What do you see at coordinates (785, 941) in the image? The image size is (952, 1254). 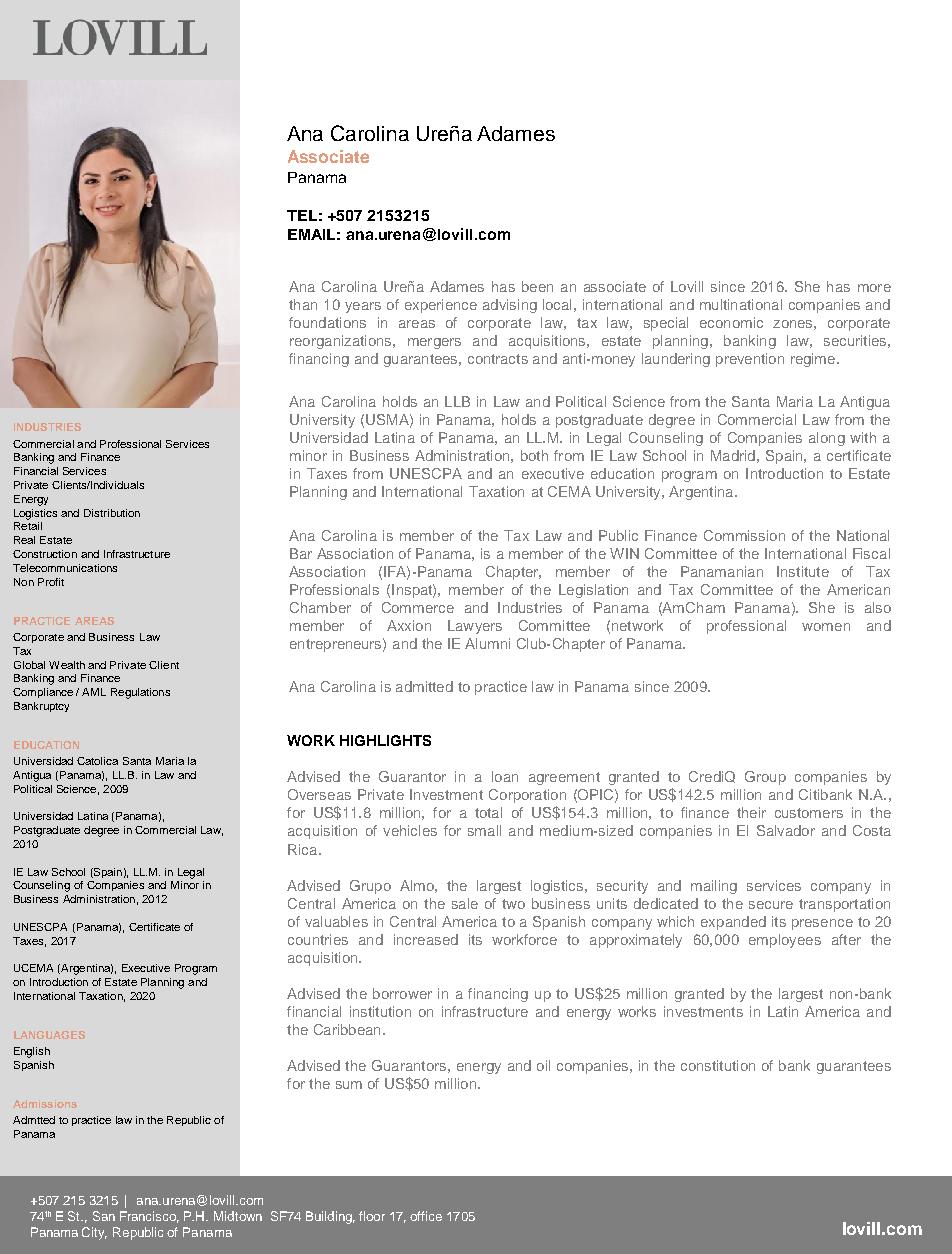 I see `employees` at bounding box center [785, 941].
